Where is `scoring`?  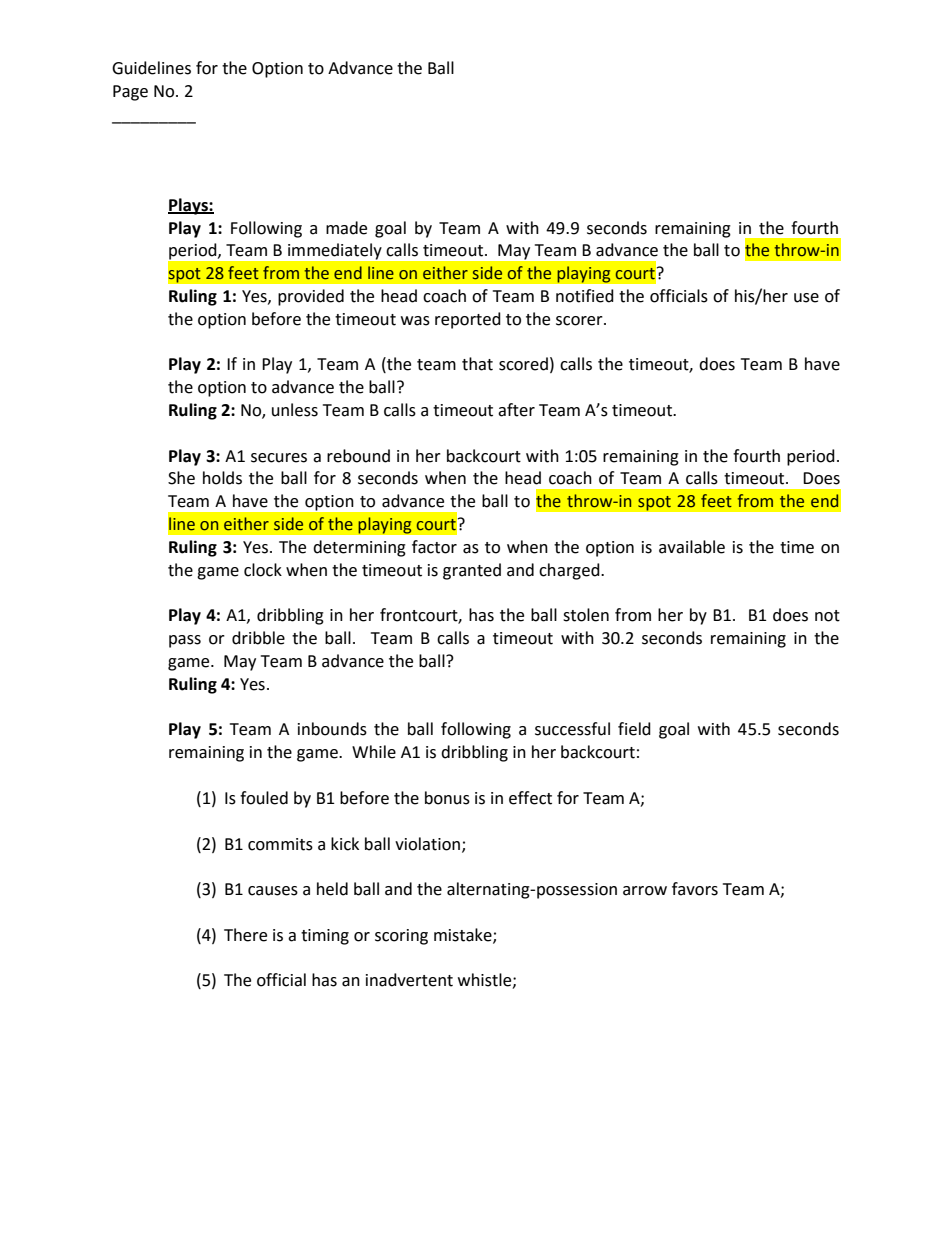 scoring is located at coordinates (401, 937).
